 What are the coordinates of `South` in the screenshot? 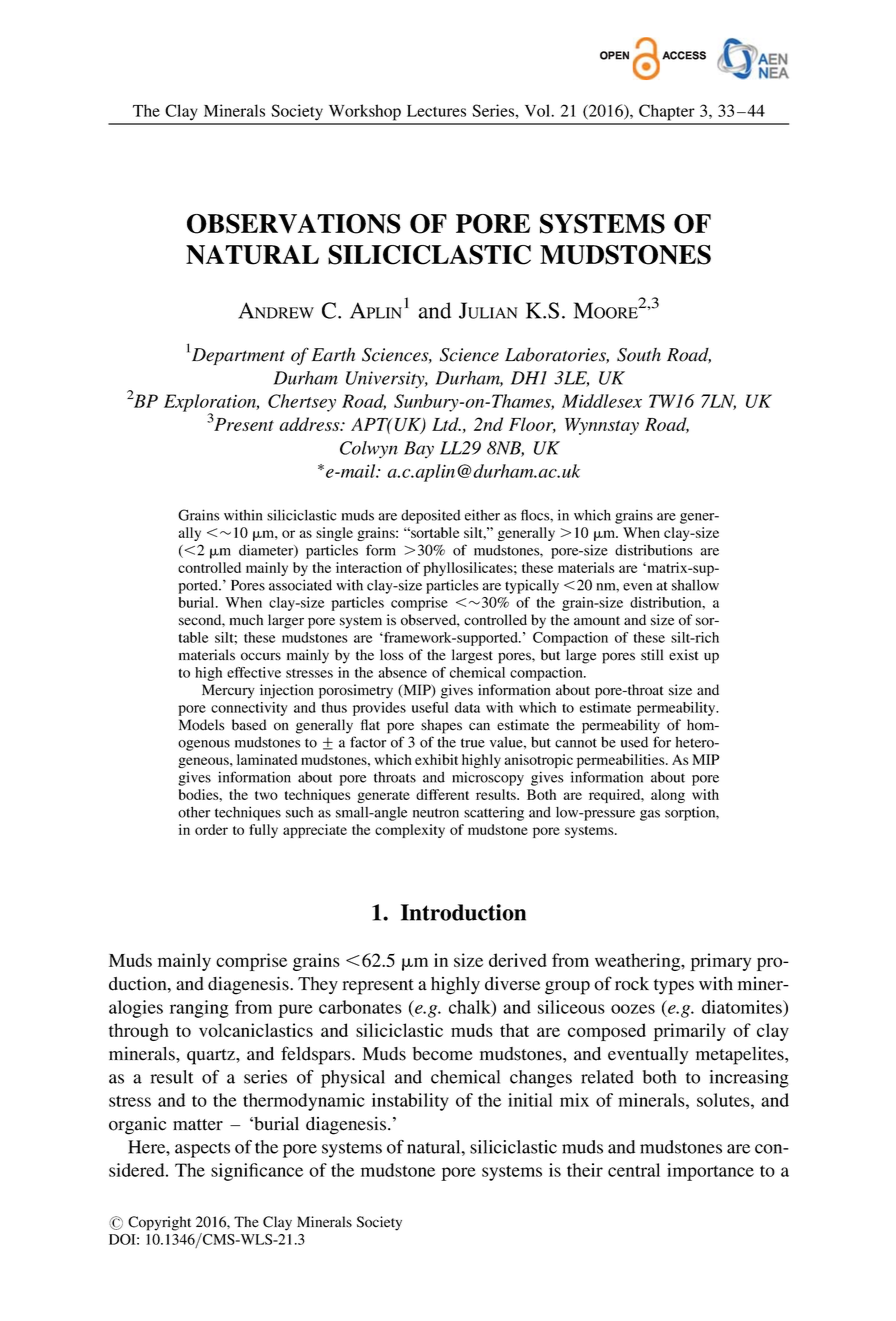 It's located at (639, 355).
